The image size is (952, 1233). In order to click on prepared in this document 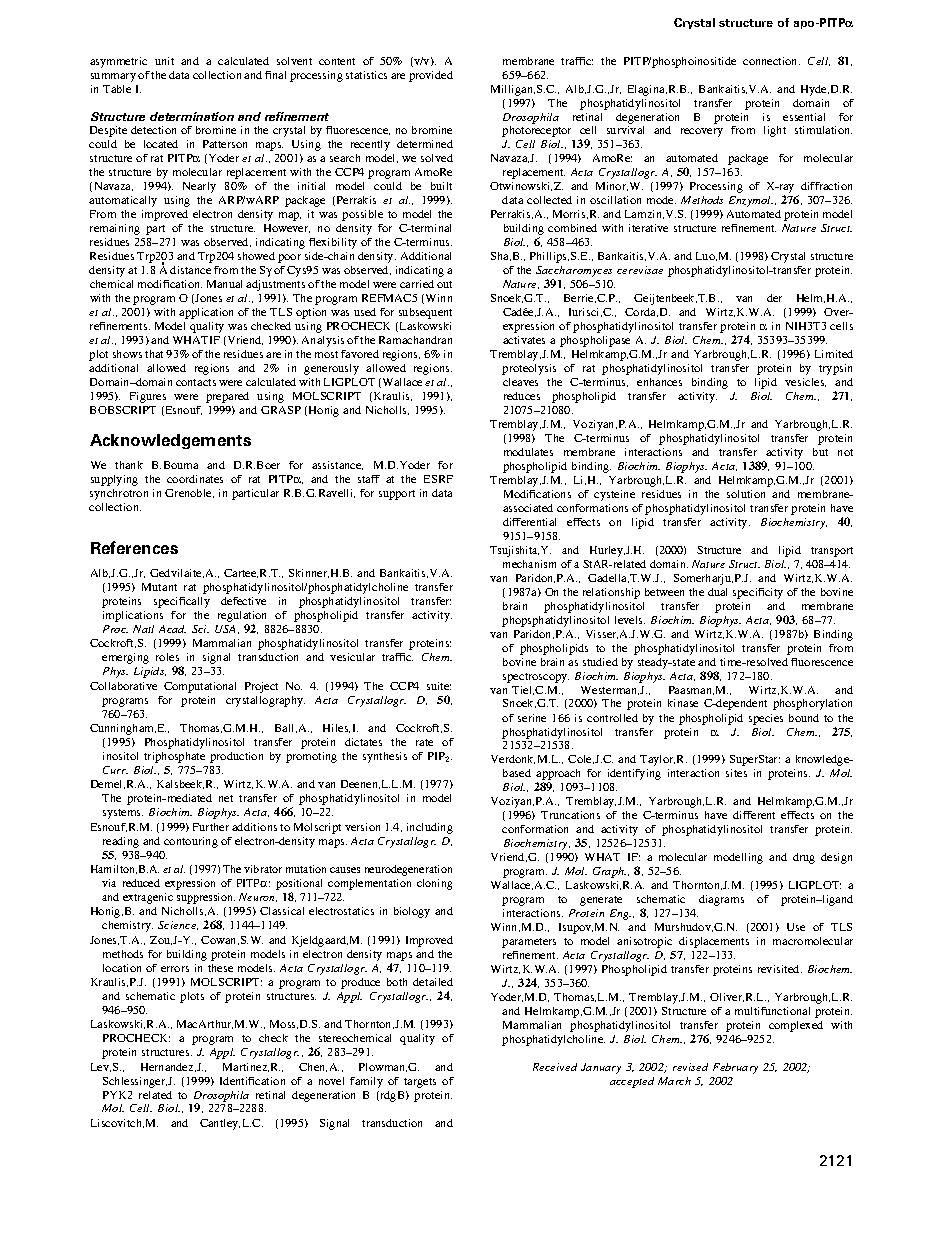, I will do `click(227, 397)`.
